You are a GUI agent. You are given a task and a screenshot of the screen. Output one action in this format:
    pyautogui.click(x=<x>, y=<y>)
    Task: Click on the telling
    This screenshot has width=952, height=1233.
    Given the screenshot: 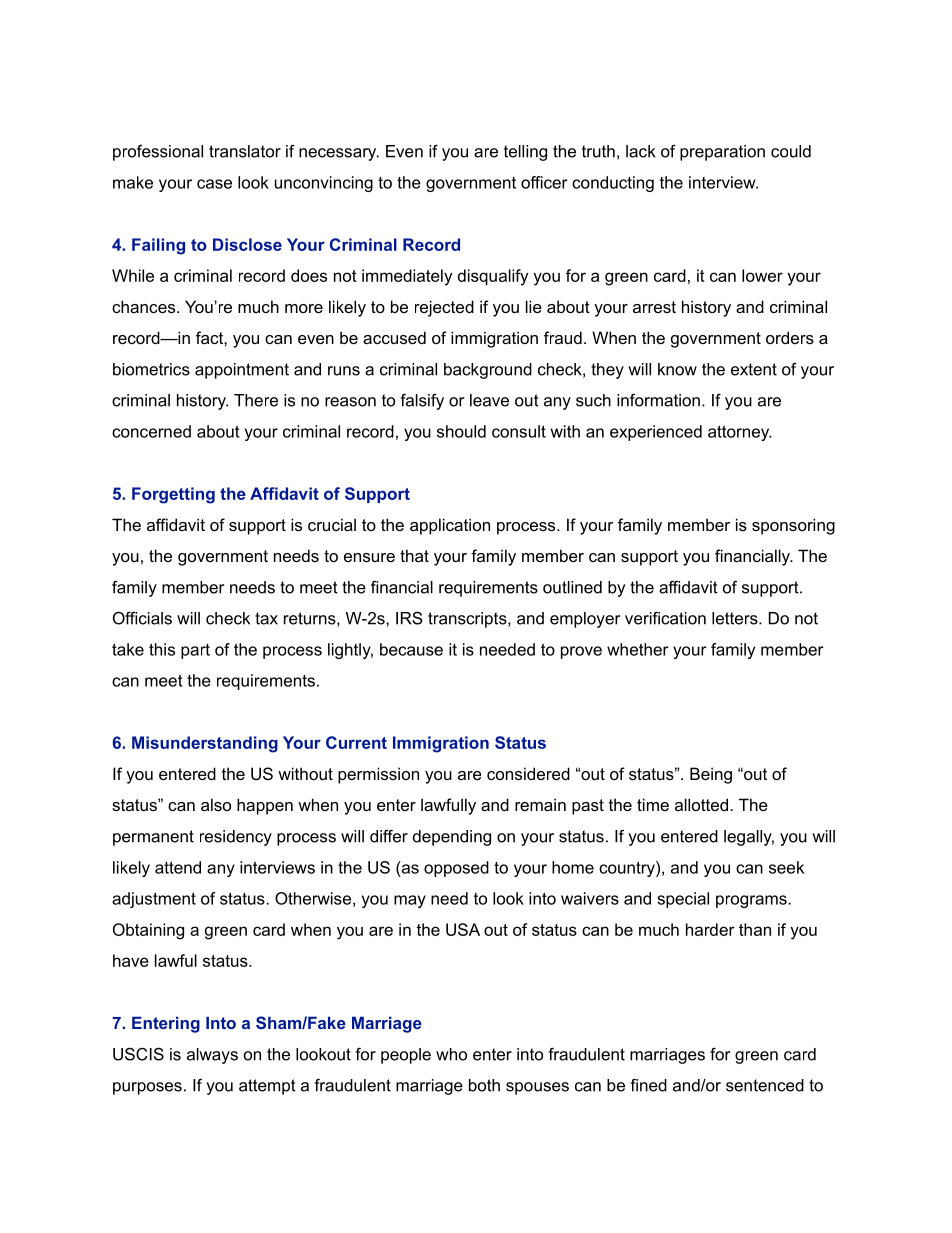 What is the action you would take?
    pyautogui.click(x=525, y=153)
